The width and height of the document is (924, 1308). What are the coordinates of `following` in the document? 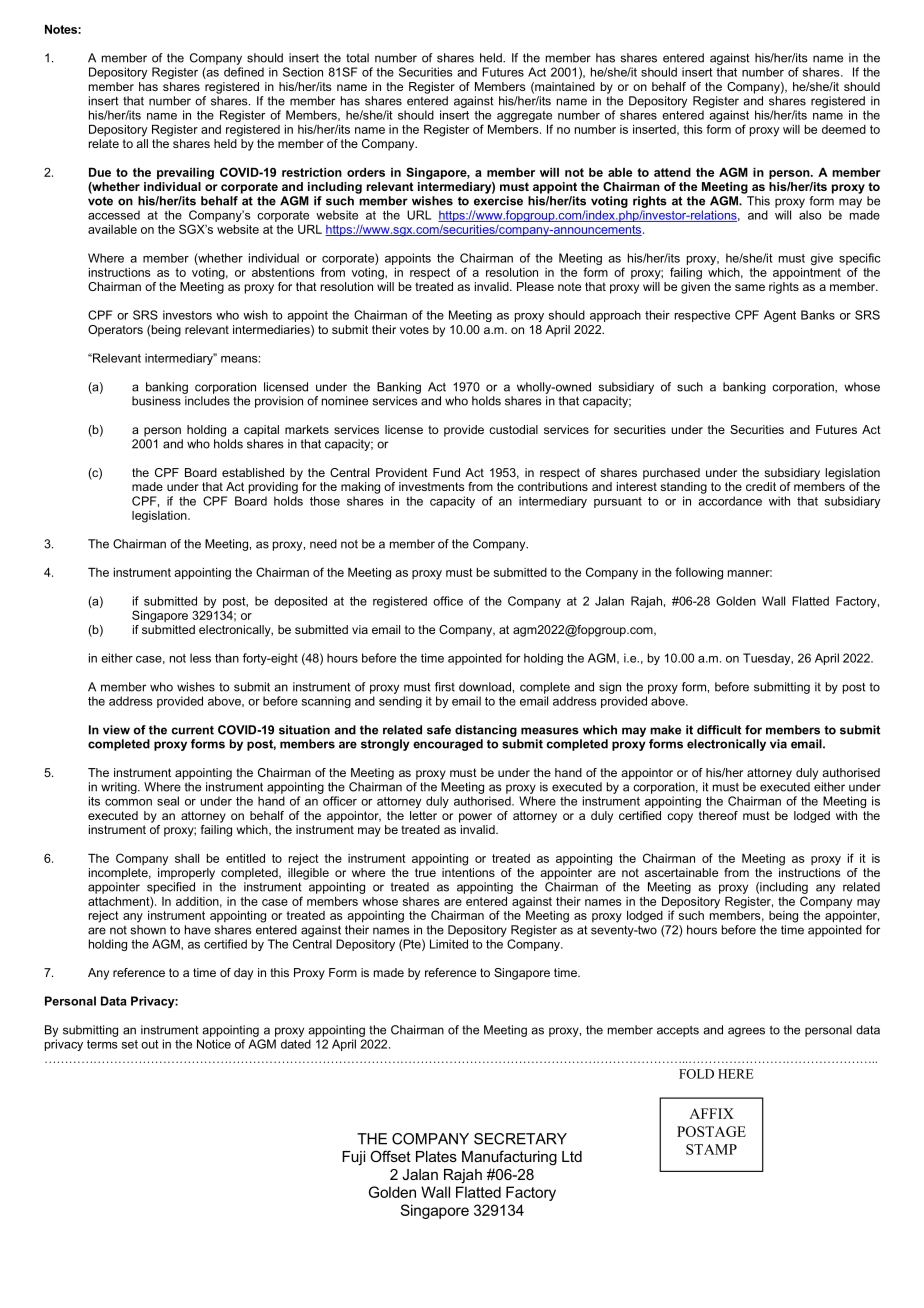 It's located at (699, 573).
